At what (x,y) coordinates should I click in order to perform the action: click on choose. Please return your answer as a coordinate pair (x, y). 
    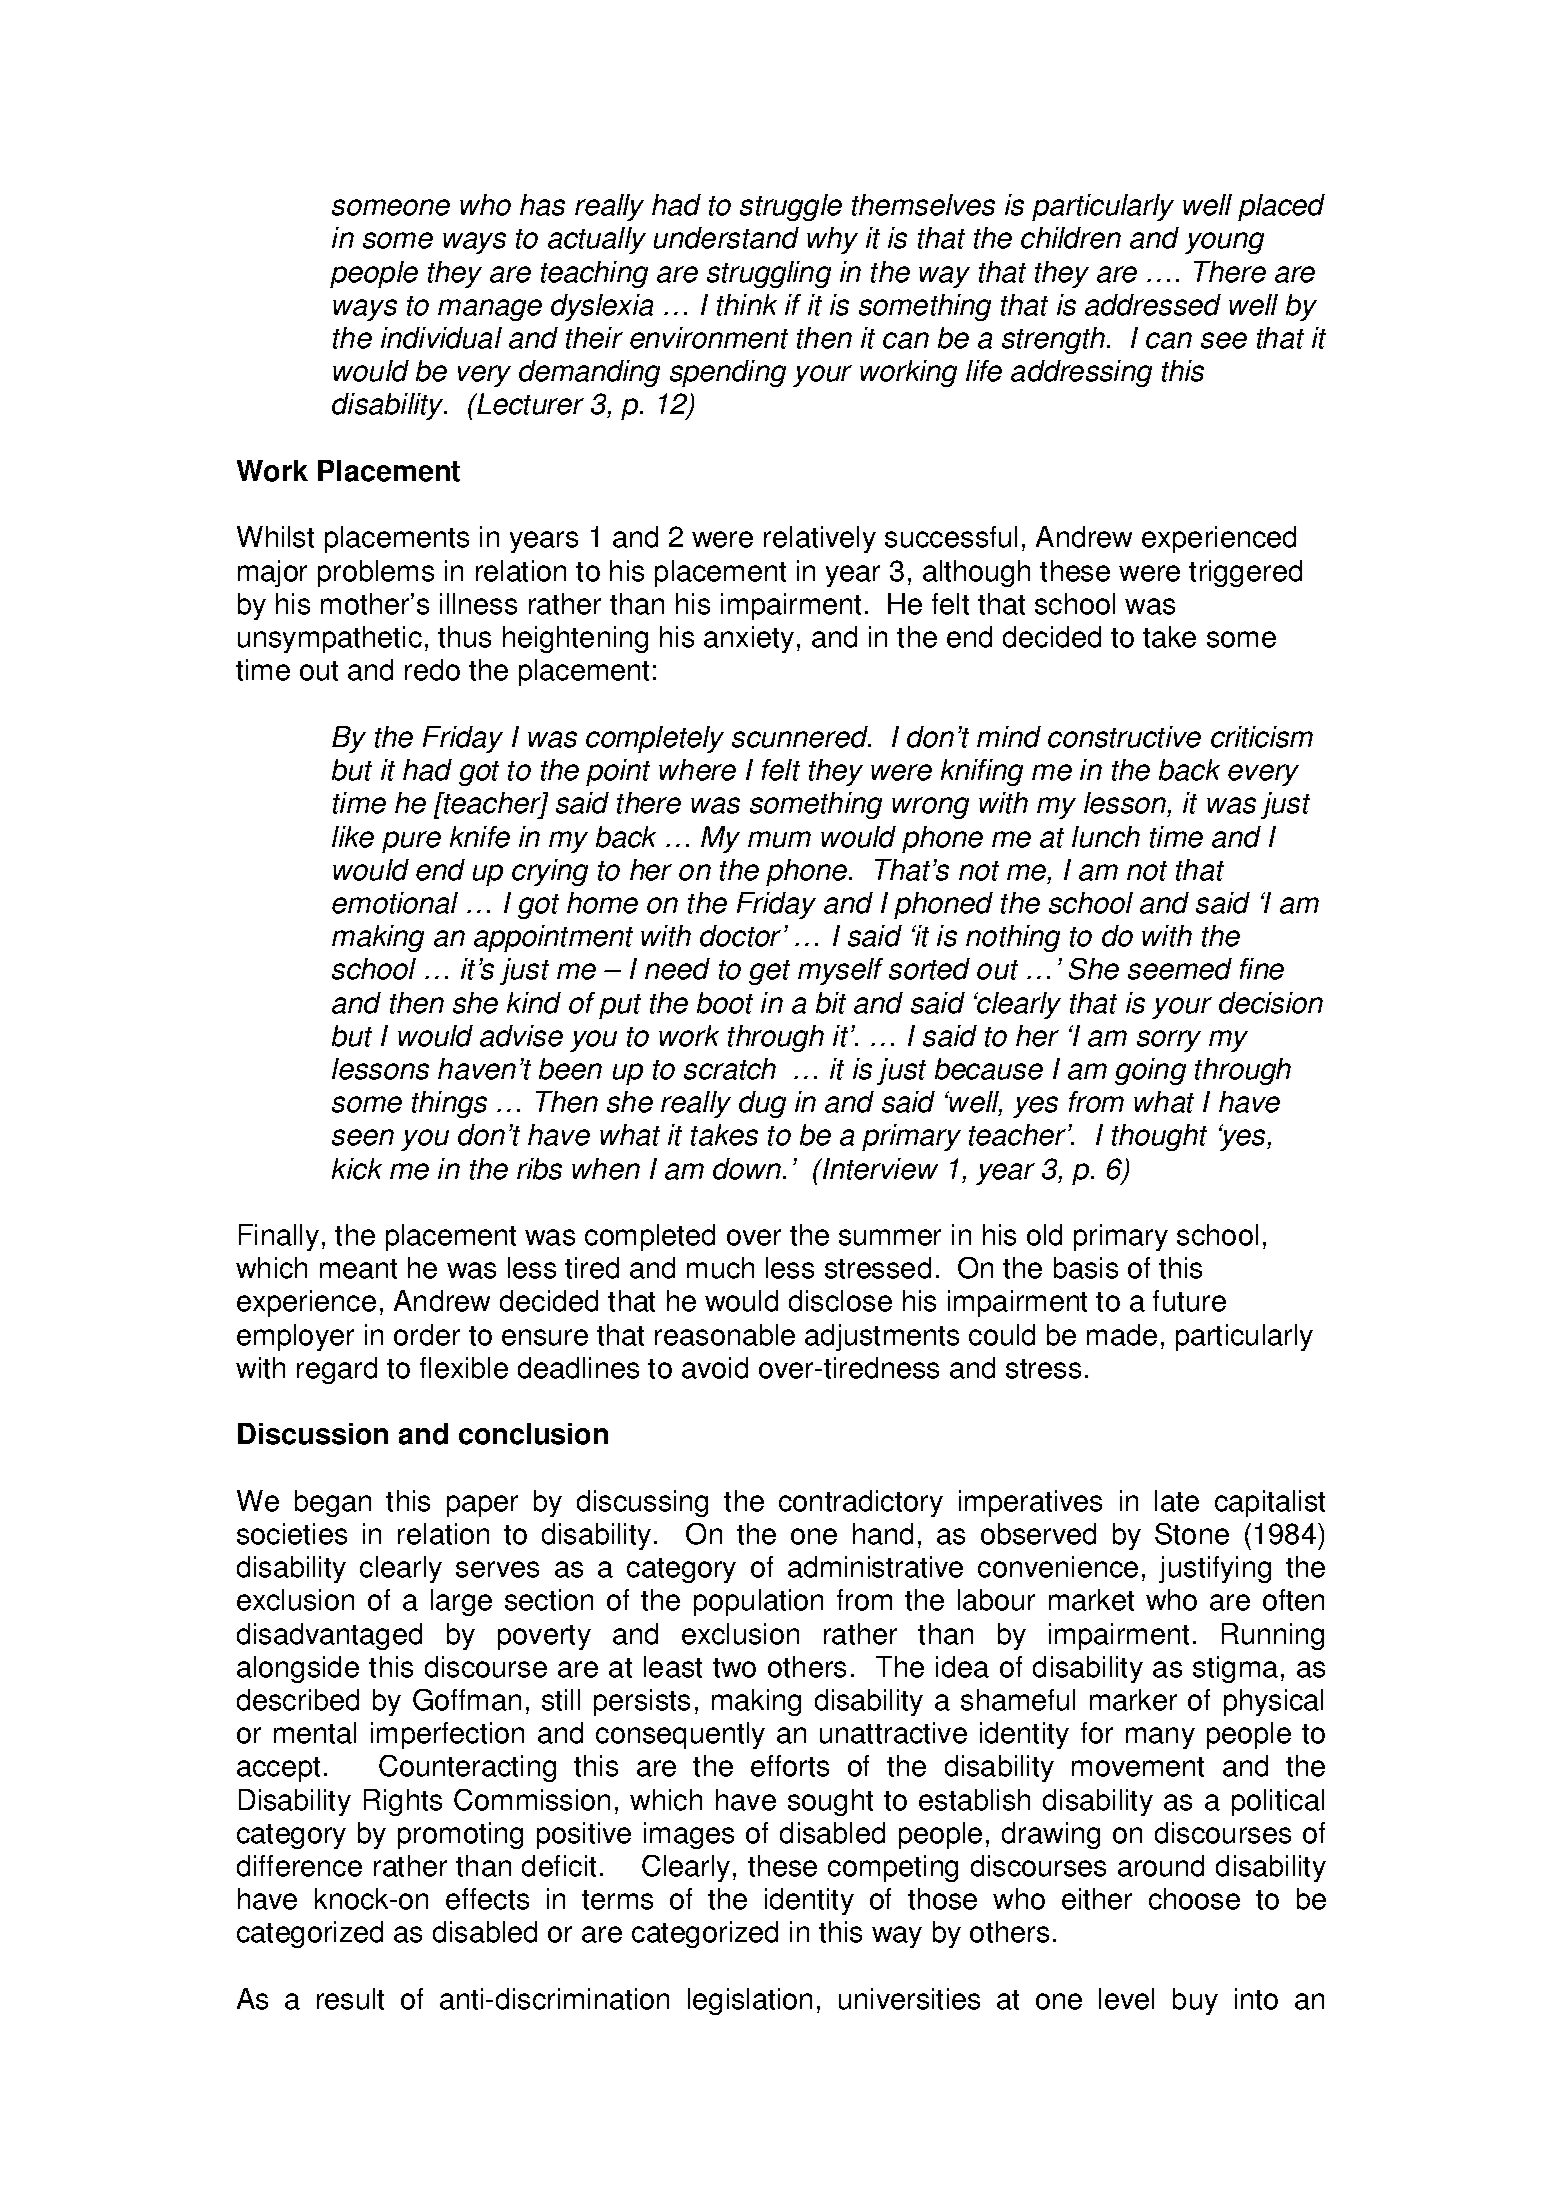
    Looking at the image, I should click on (1194, 1899).
